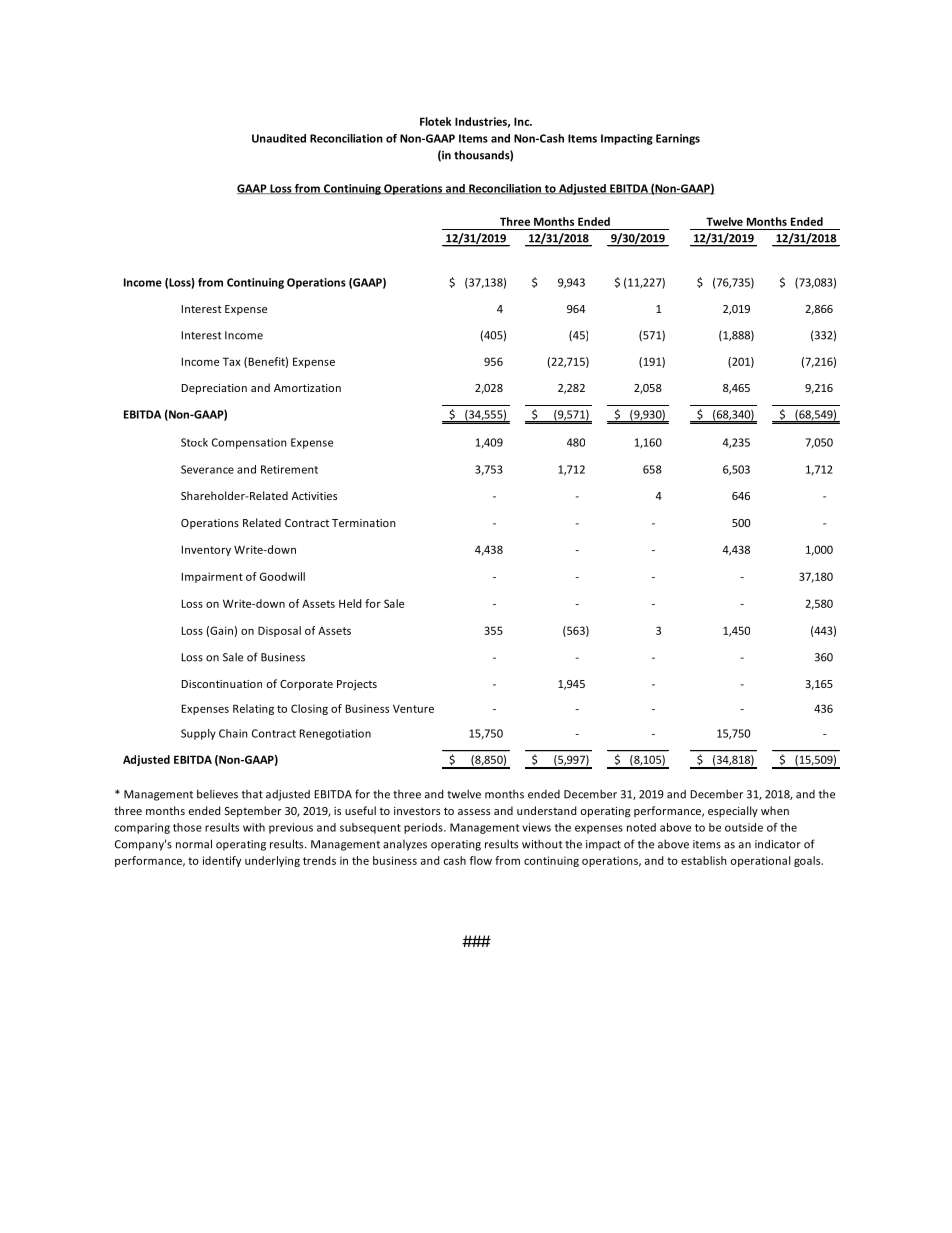  Describe the element at coordinates (350, 603) in the page. I see `Held` at that location.
